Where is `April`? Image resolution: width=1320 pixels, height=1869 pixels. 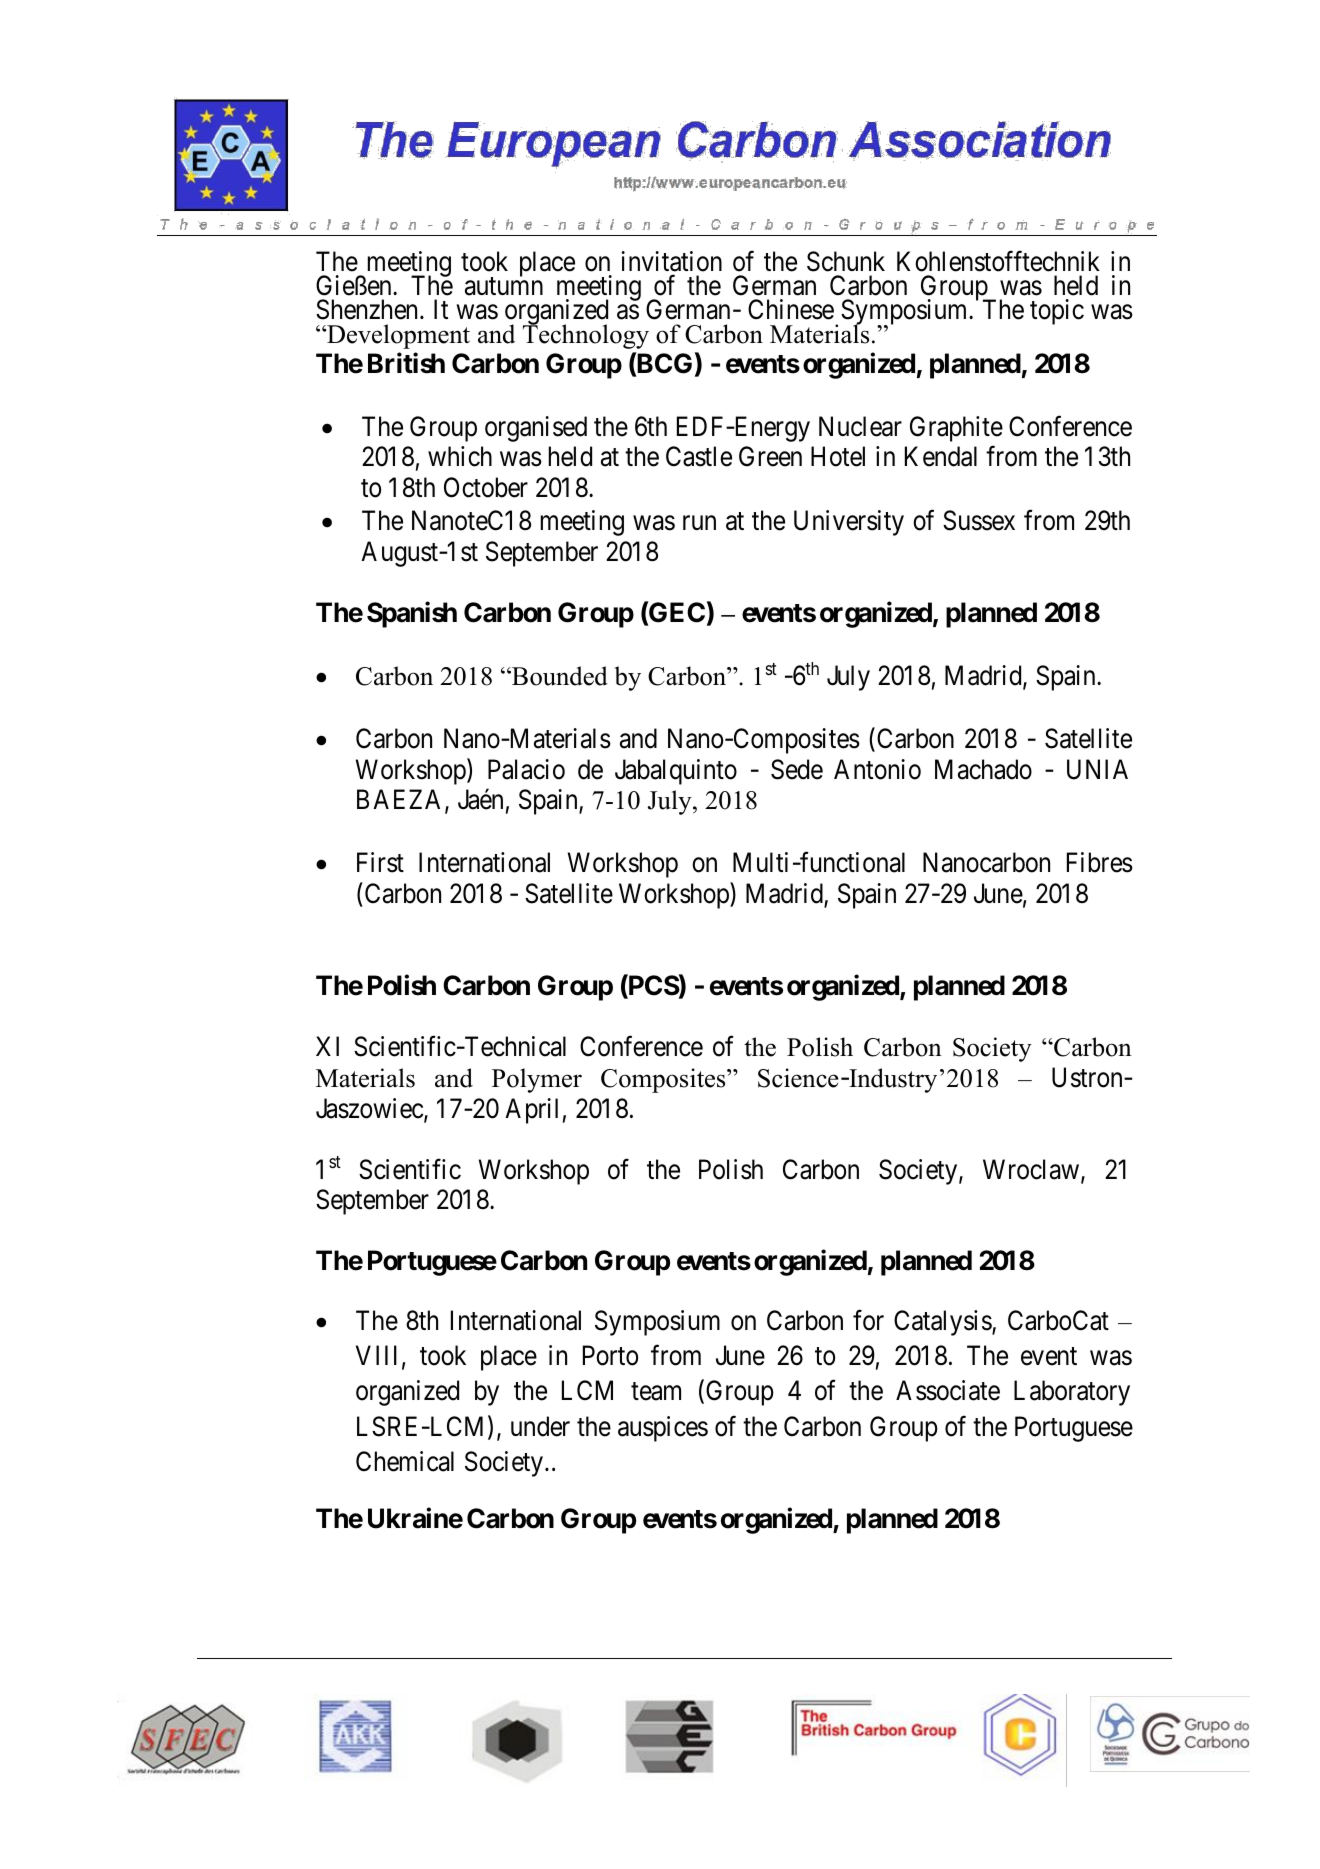
April is located at coordinates (531, 1111).
